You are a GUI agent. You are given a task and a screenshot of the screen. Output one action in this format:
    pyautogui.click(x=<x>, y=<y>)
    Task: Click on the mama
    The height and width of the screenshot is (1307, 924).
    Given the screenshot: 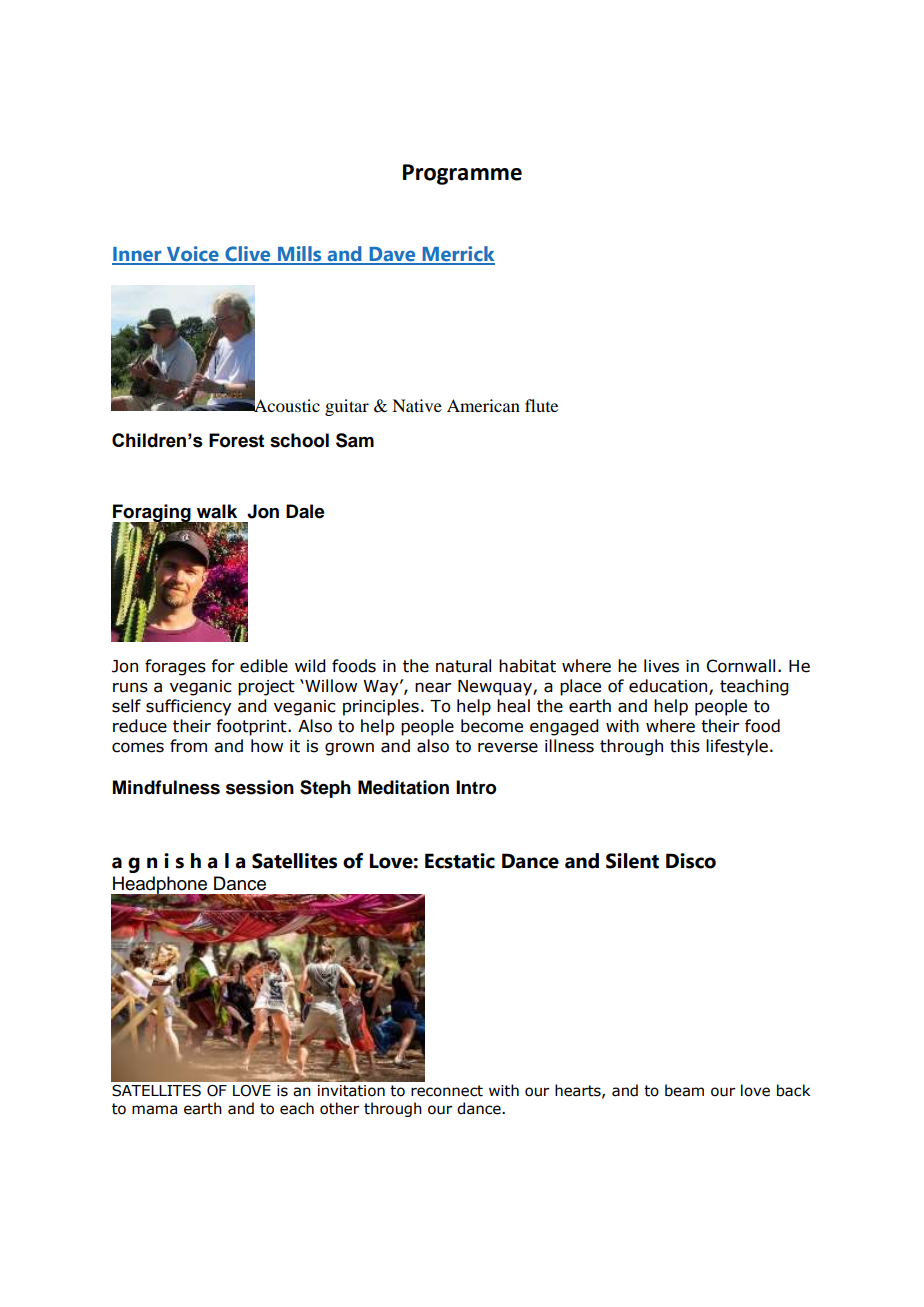 What is the action you would take?
    pyautogui.click(x=154, y=1110)
